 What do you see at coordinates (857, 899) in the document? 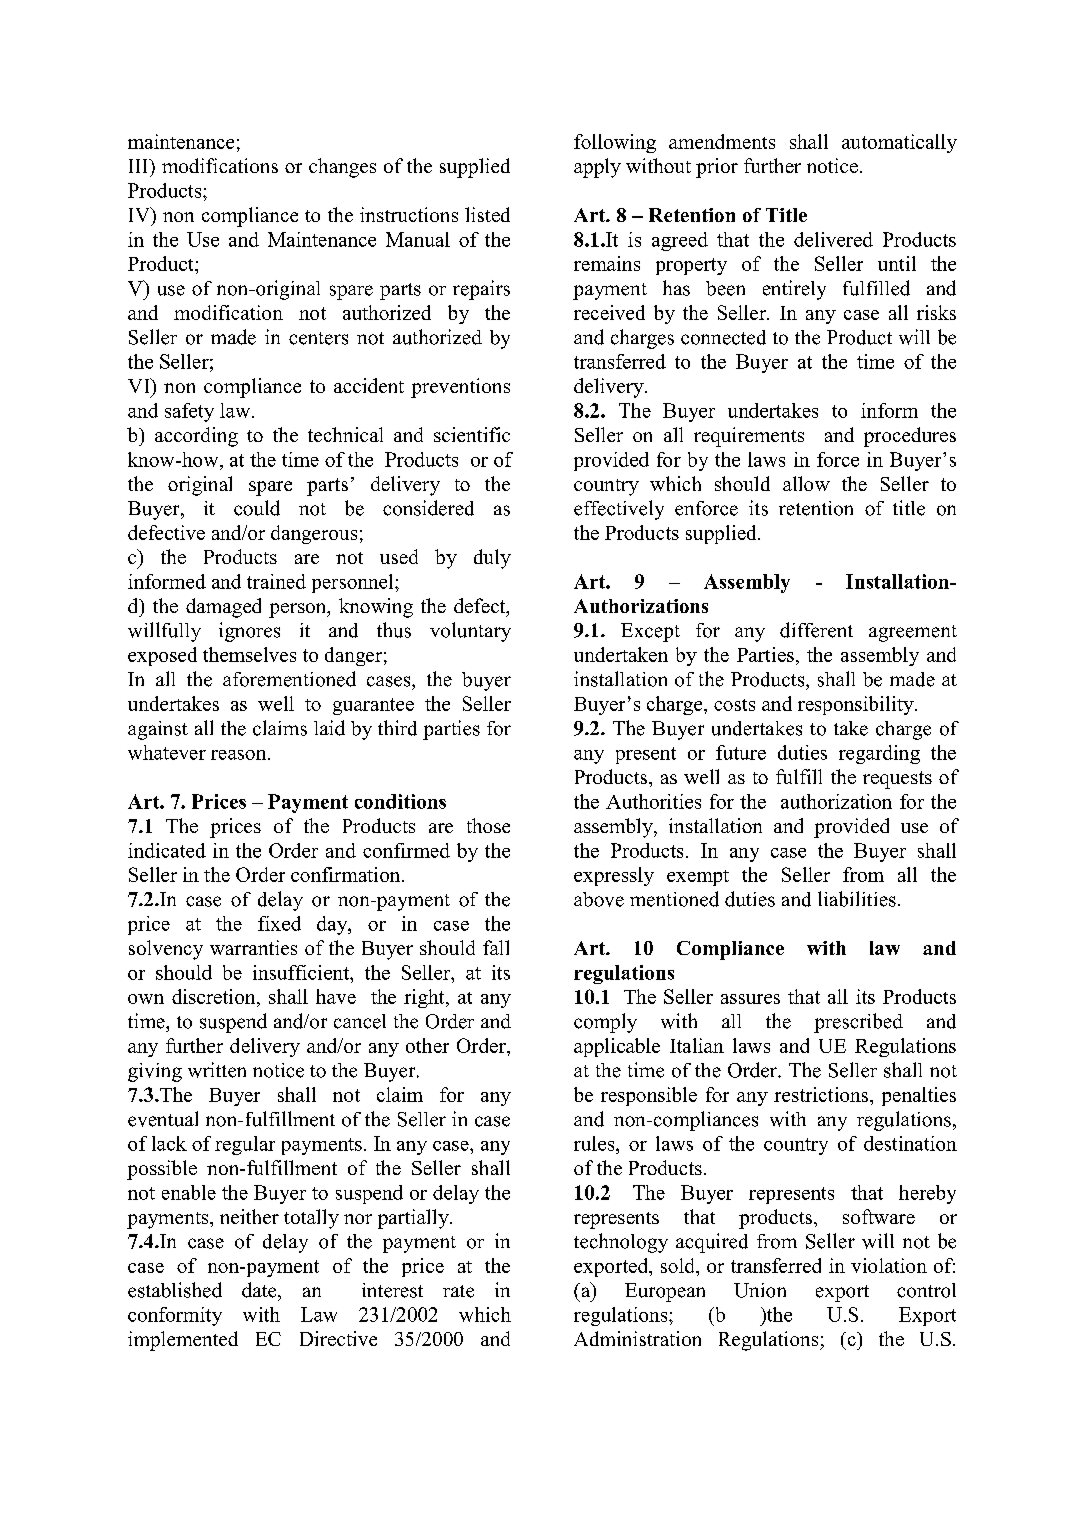
I see `liabilities` at bounding box center [857, 899].
